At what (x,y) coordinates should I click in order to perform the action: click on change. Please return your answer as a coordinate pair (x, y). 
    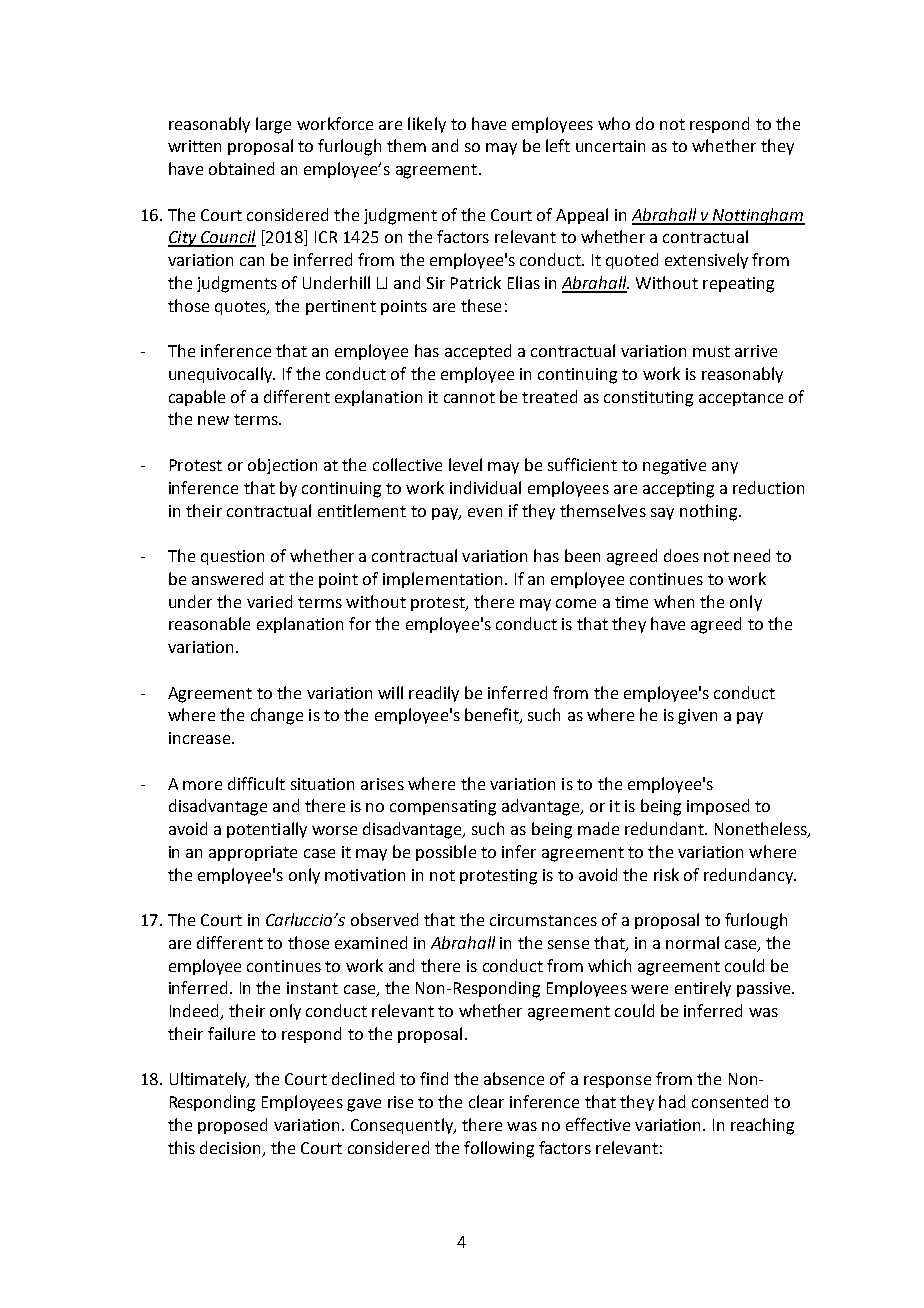
    Looking at the image, I should click on (277, 716).
